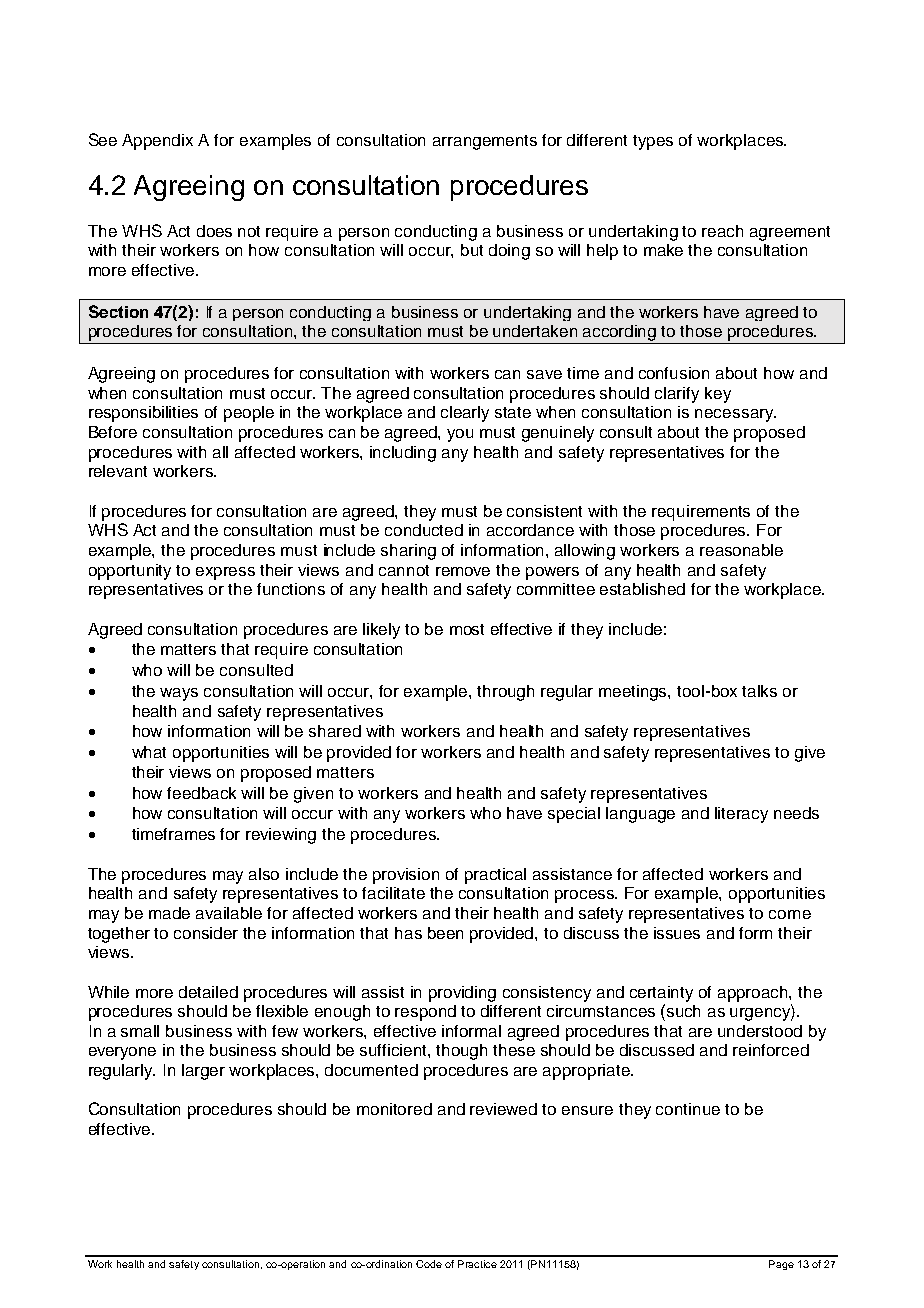 The image size is (924, 1308). What do you see at coordinates (157, 142) in the image?
I see `Appendix` at bounding box center [157, 142].
